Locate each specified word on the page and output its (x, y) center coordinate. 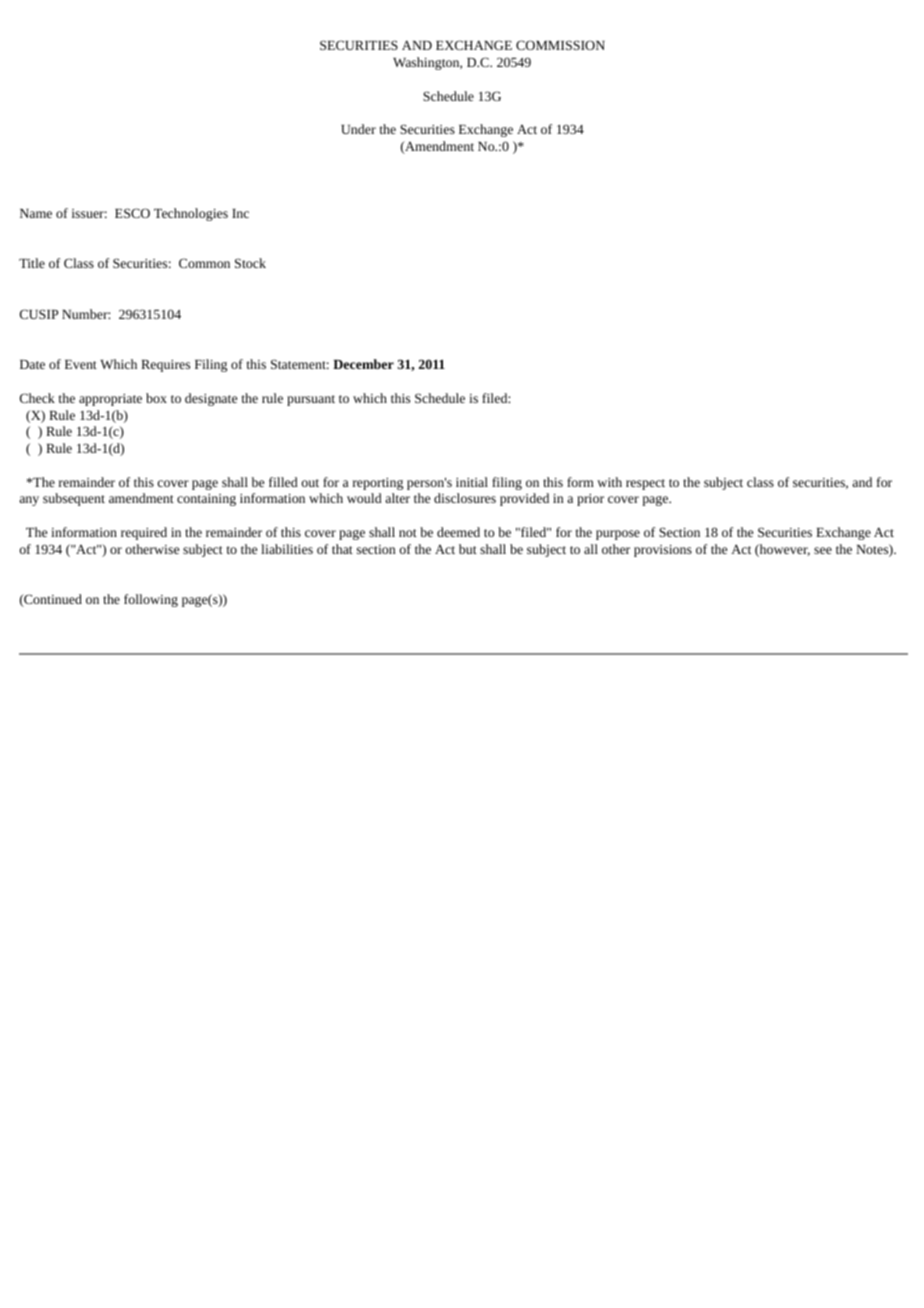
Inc (240, 213)
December (363, 364)
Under (358, 129)
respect (645, 484)
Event (81, 364)
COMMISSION (560, 45)
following (151, 600)
